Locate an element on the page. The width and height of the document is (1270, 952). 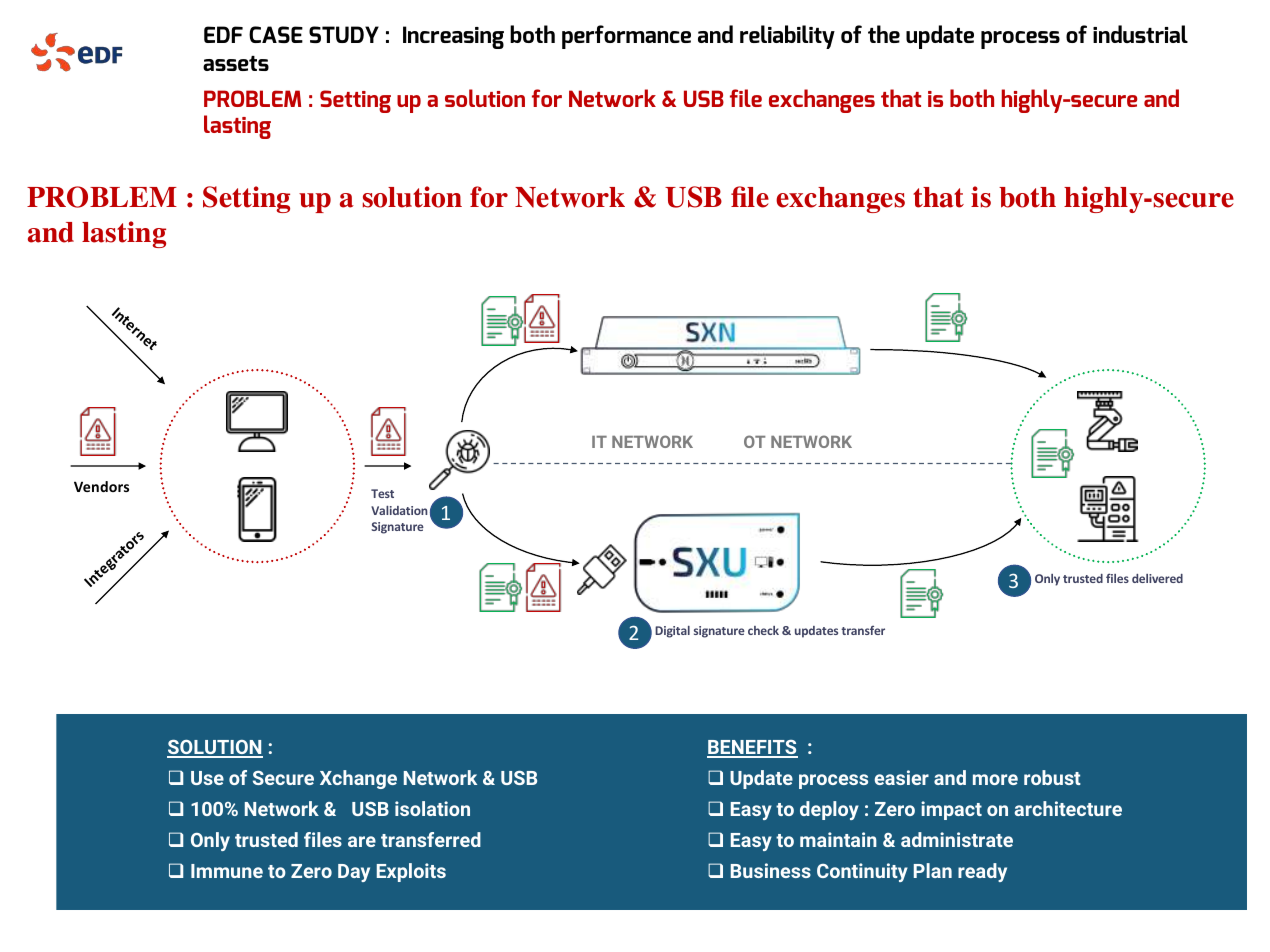
Immune is located at coordinates (227, 871).
